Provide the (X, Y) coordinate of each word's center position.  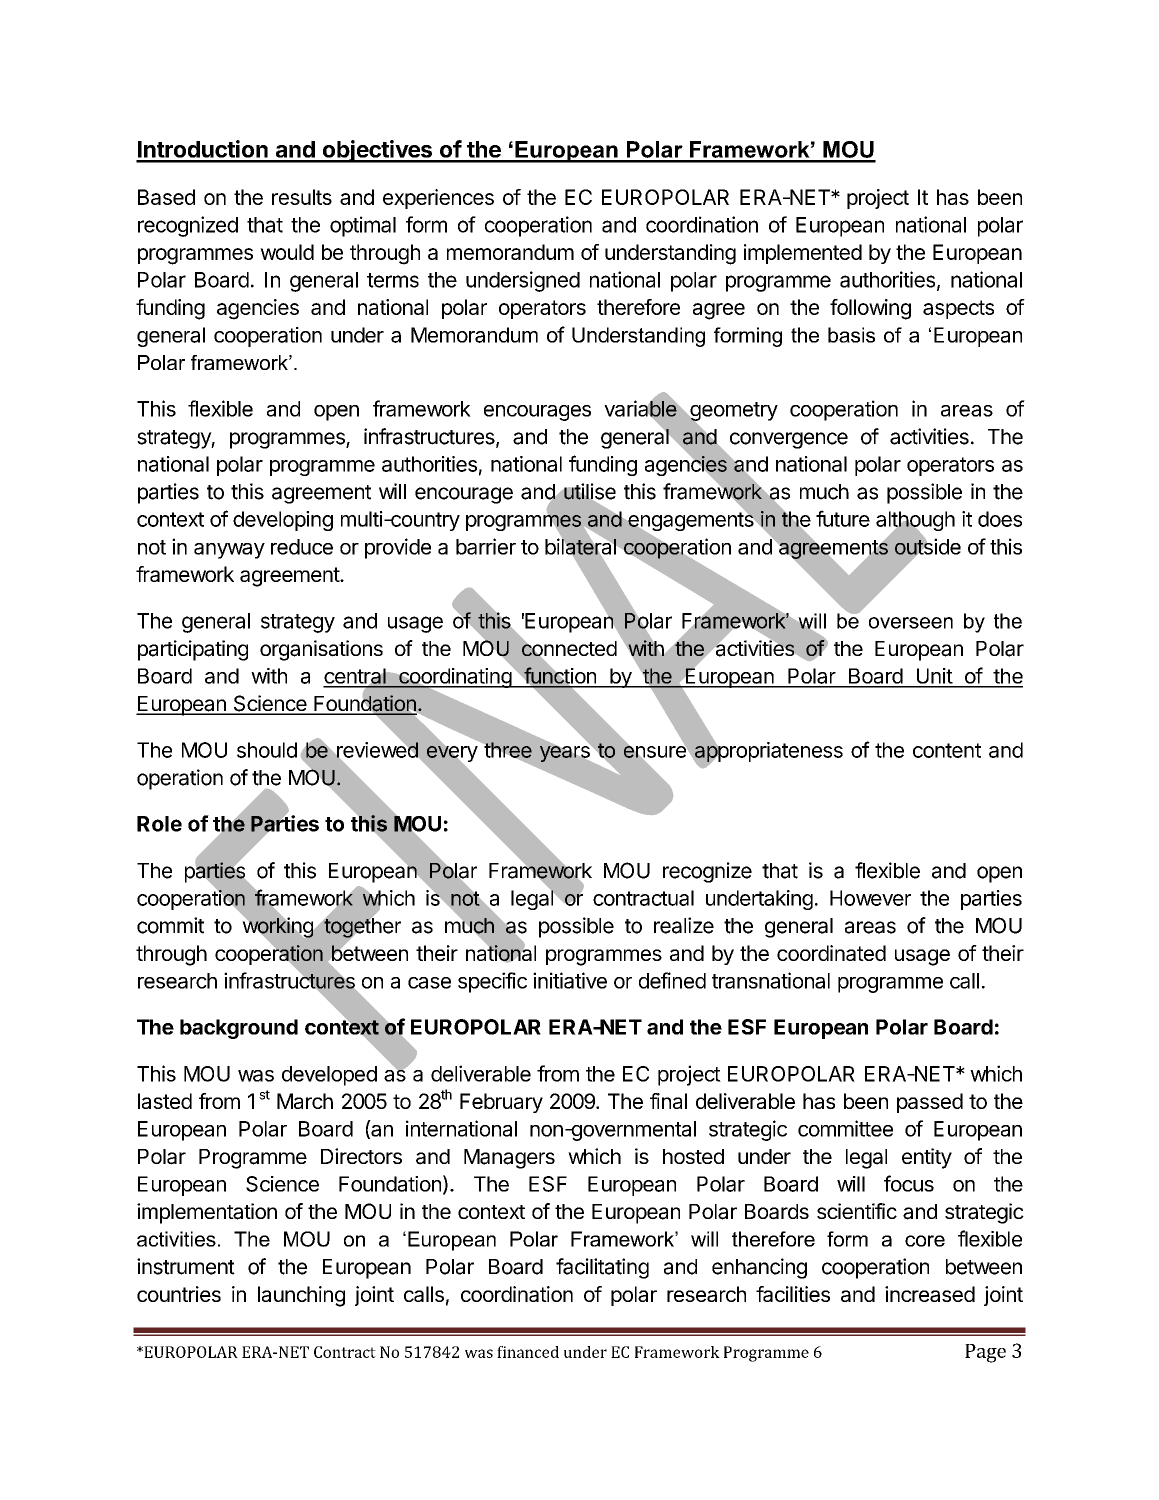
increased (930, 1294)
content (947, 750)
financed (528, 1352)
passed (930, 1103)
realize (684, 925)
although (915, 522)
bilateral (580, 546)
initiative (570, 980)
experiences (438, 199)
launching (301, 1296)
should (267, 750)
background (239, 1029)
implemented (803, 254)
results (302, 197)
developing (283, 521)
